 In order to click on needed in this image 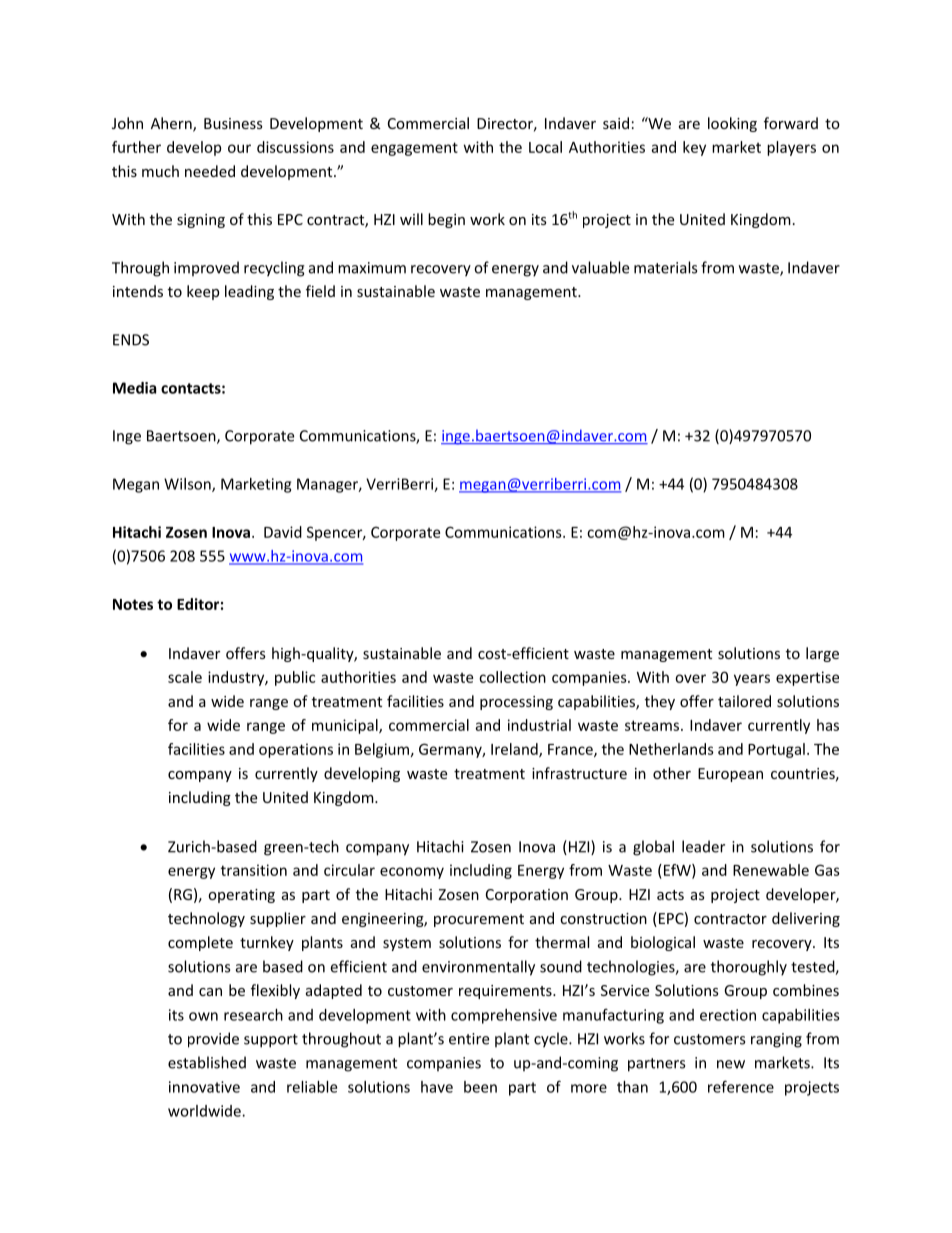, I will do `click(210, 171)`.
